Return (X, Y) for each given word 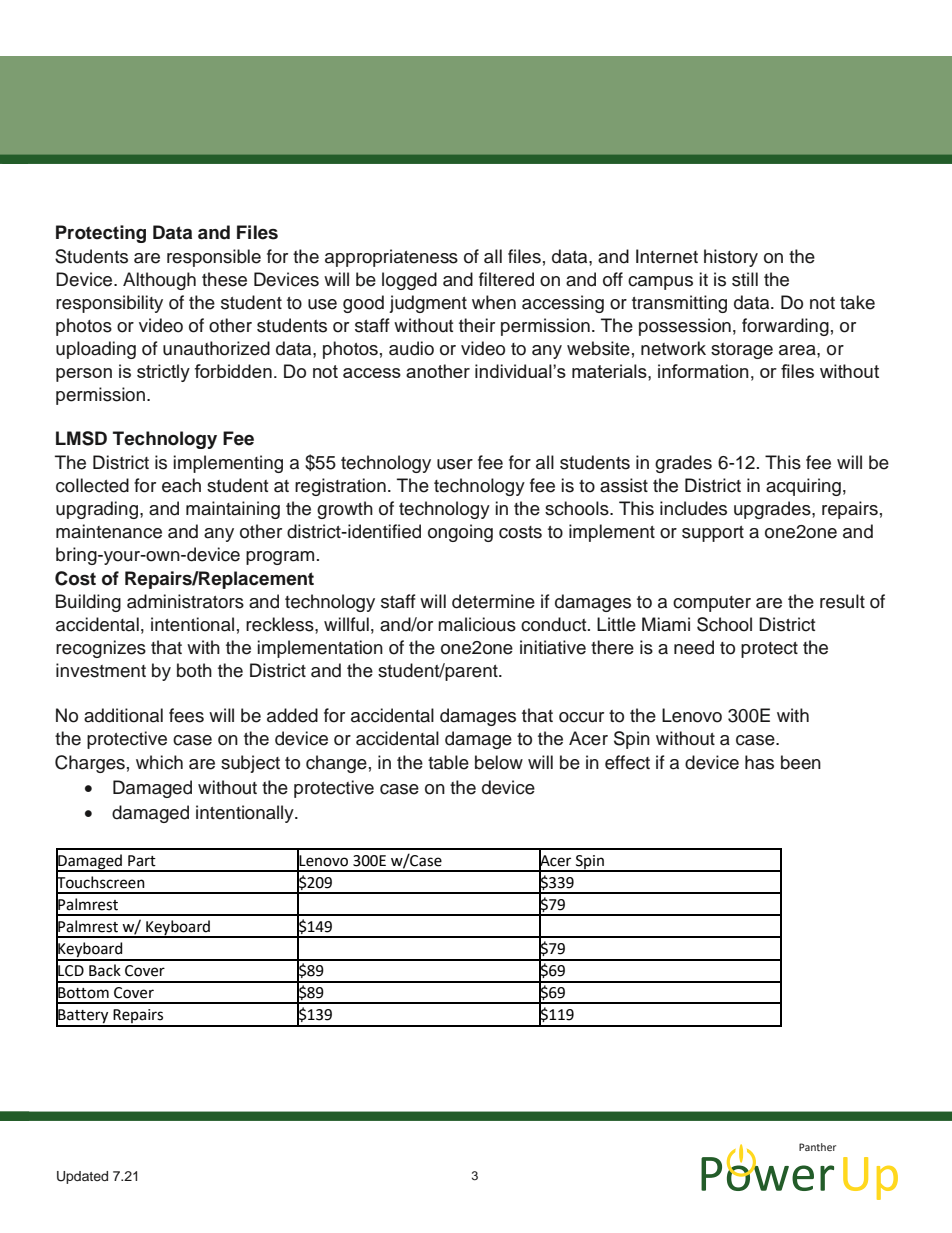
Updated (82, 1177)
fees (186, 715)
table (448, 762)
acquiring (803, 487)
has (759, 762)
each (181, 485)
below (499, 762)
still (745, 279)
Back (105, 970)
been (801, 762)
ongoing (460, 533)
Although (159, 281)
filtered (506, 279)
